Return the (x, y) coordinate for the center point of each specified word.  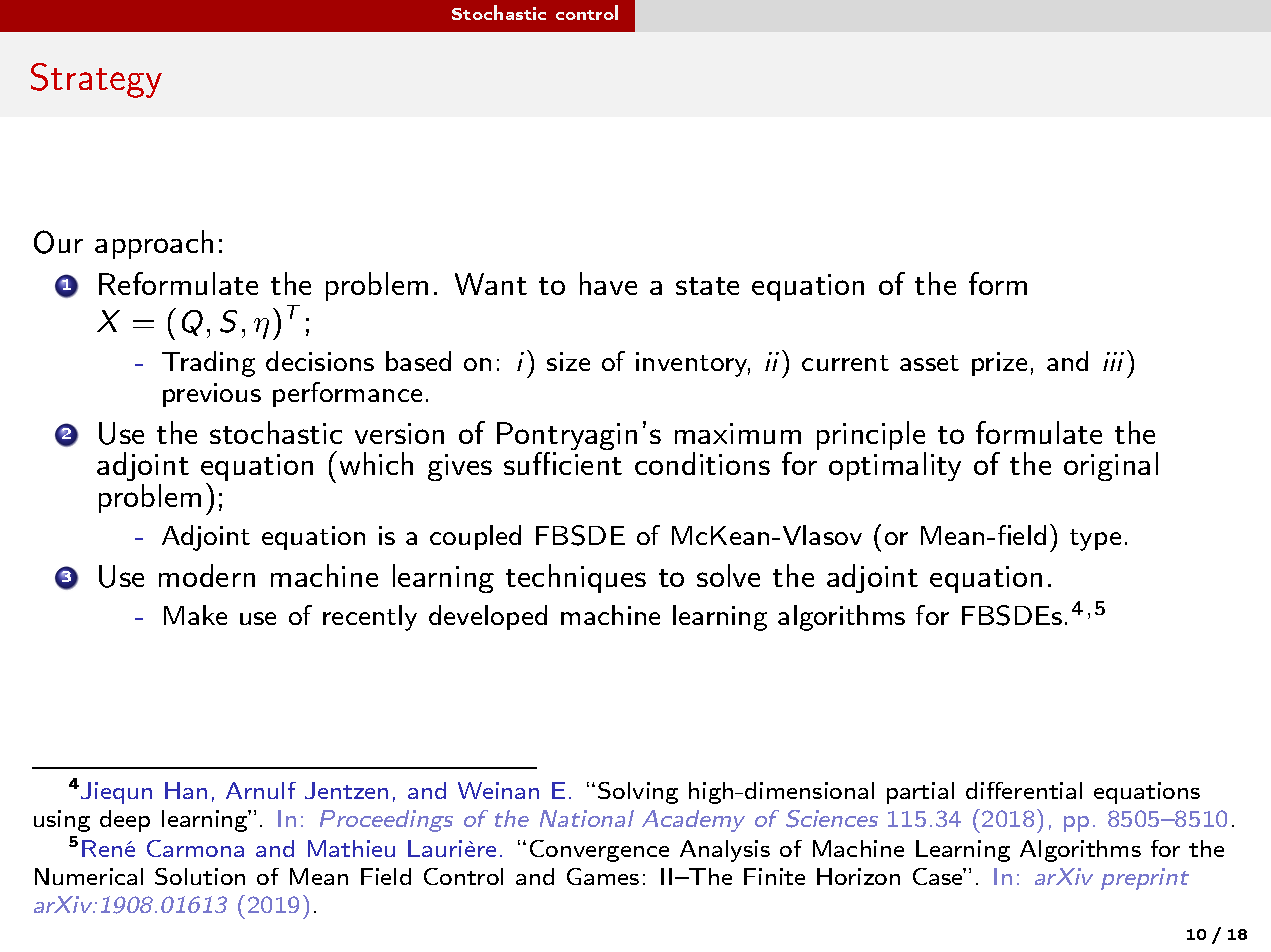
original (1111, 466)
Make (195, 615)
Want (491, 284)
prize (999, 364)
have (608, 283)
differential (1024, 790)
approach (154, 244)
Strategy (96, 80)
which (376, 463)
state (707, 286)
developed (488, 617)
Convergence (599, 851)
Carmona (195, 848)
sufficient (563, 463)
